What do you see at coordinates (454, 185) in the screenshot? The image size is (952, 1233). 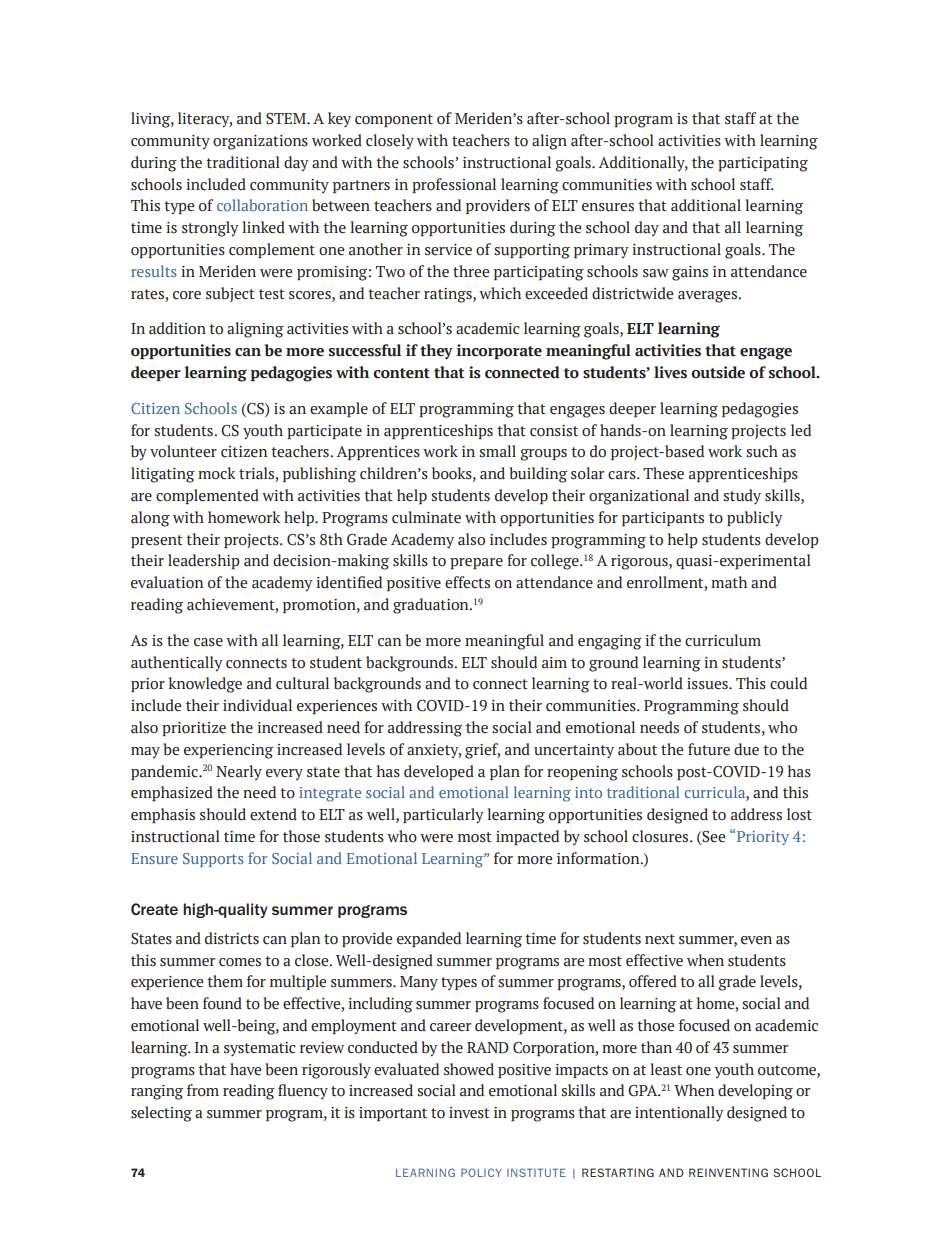 I see `professional` at bounding box center [454, 185].
